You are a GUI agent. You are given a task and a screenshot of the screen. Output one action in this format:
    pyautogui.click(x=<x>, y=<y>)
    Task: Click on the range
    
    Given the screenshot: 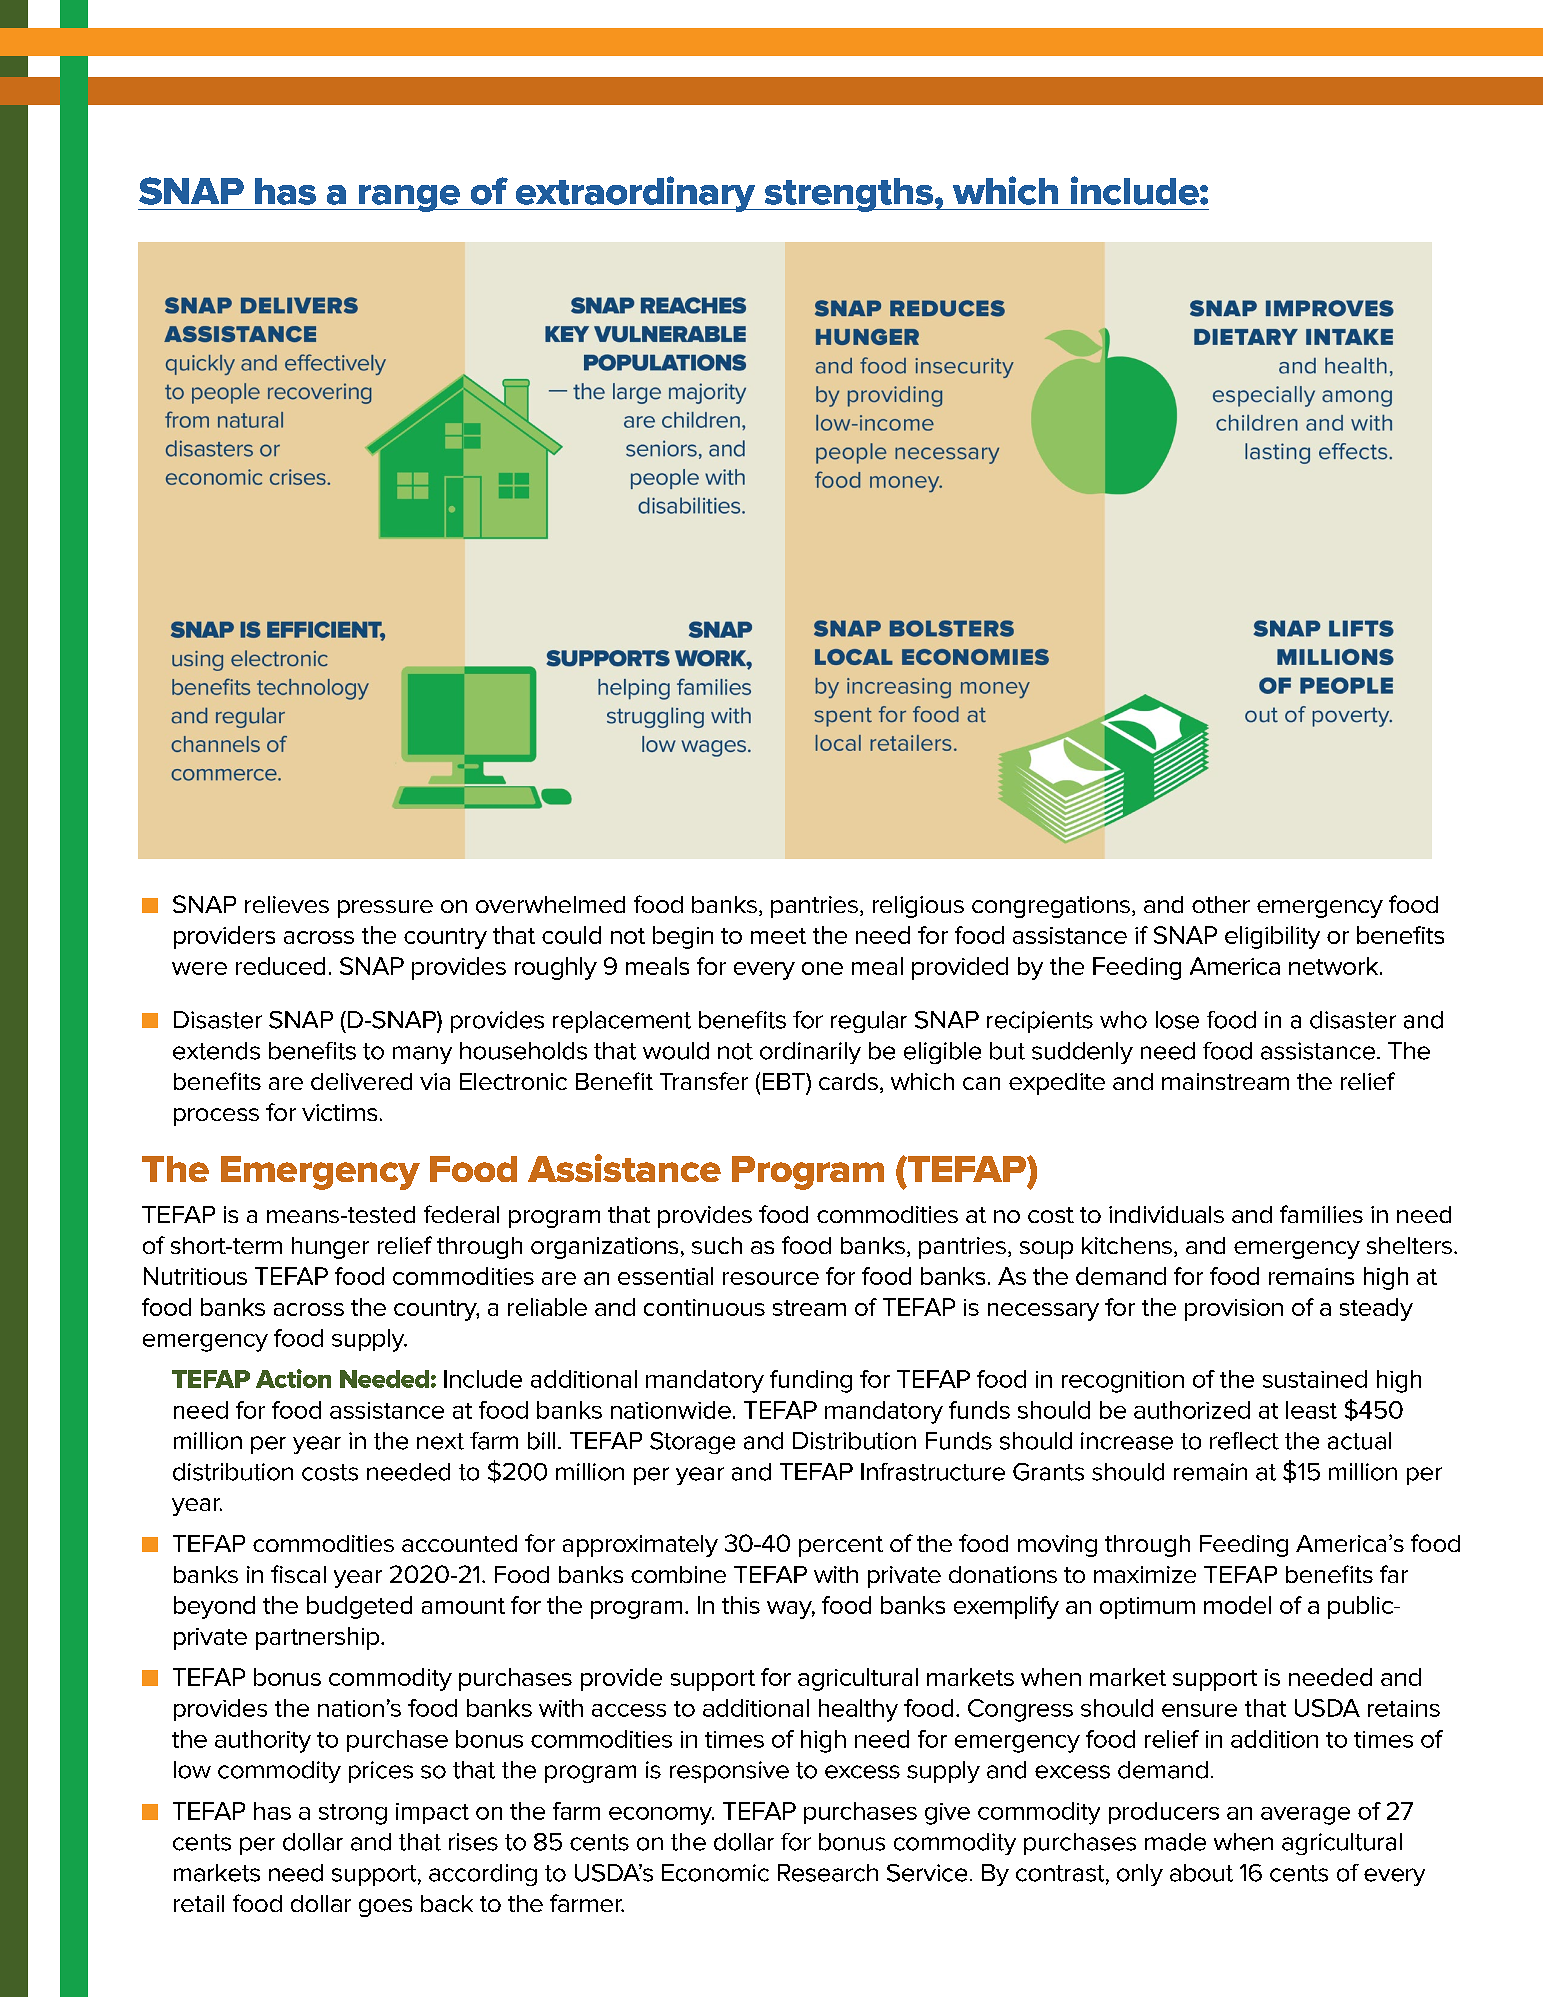 What is the action you would take?
    pyautogui.click(x=409, y=198)
